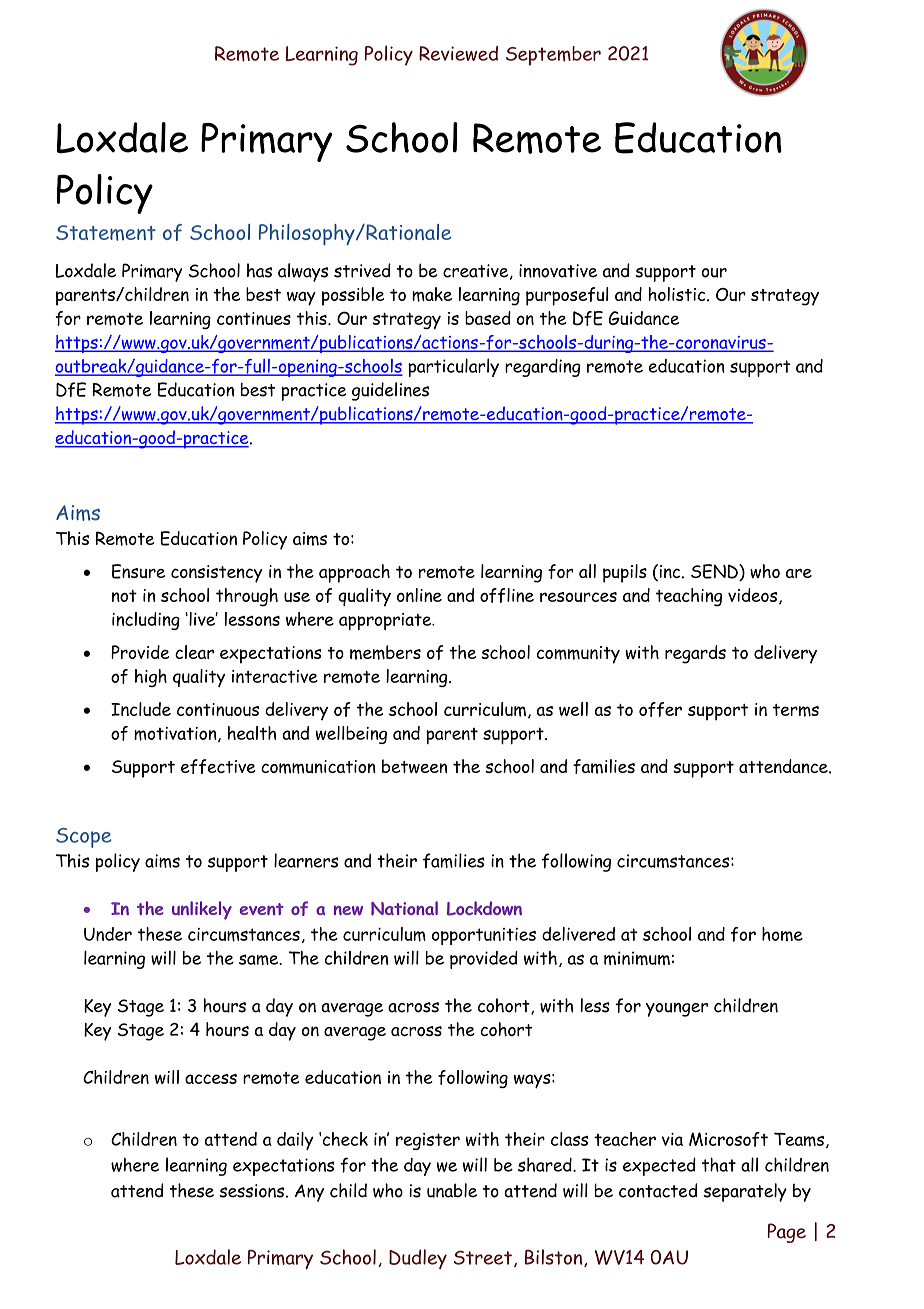  I want to click on regards, so click(695, 654).
